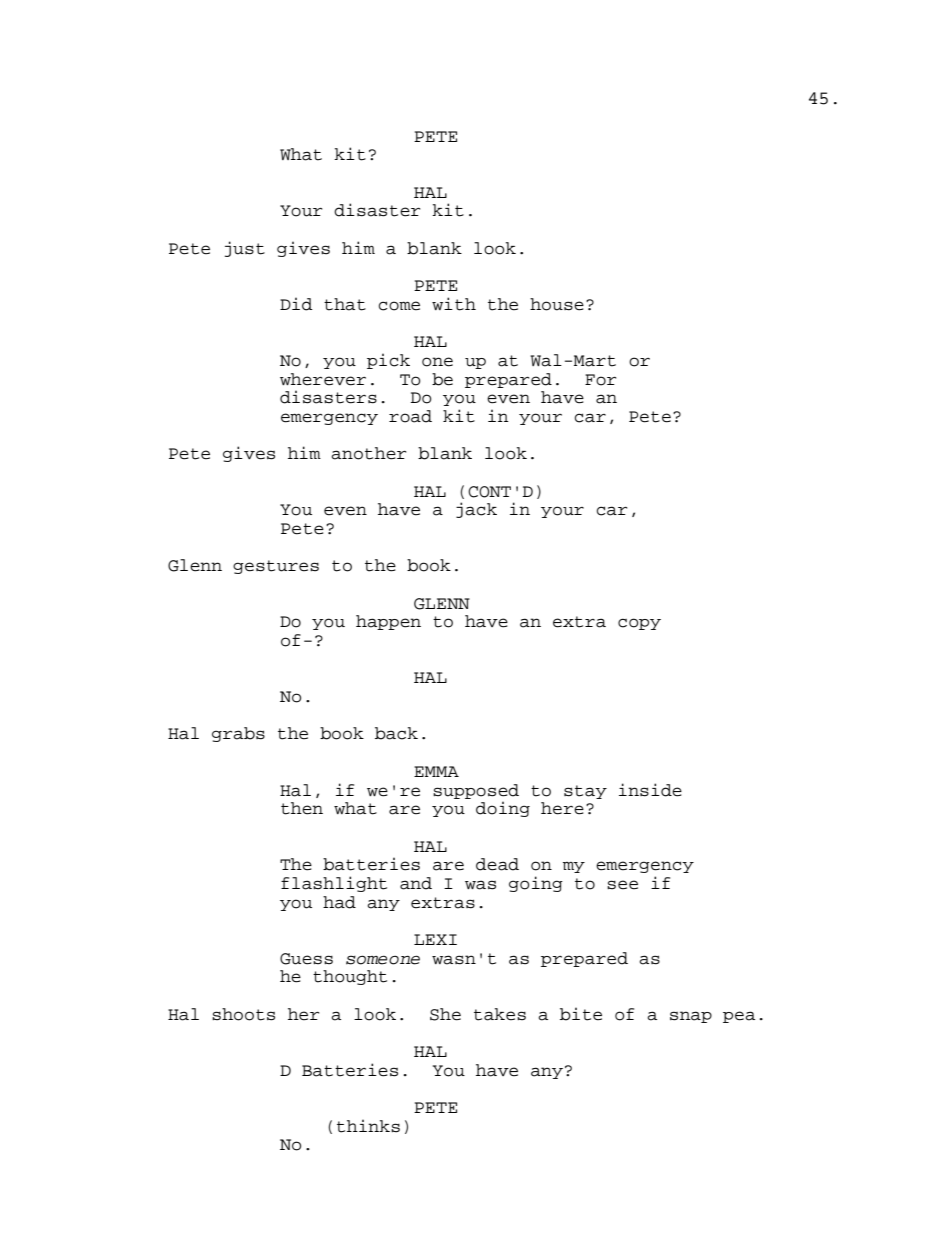  What do you see at coordinates (639, 624) in the screenshot?
I see `copy` at bounding box center [639, 624].
